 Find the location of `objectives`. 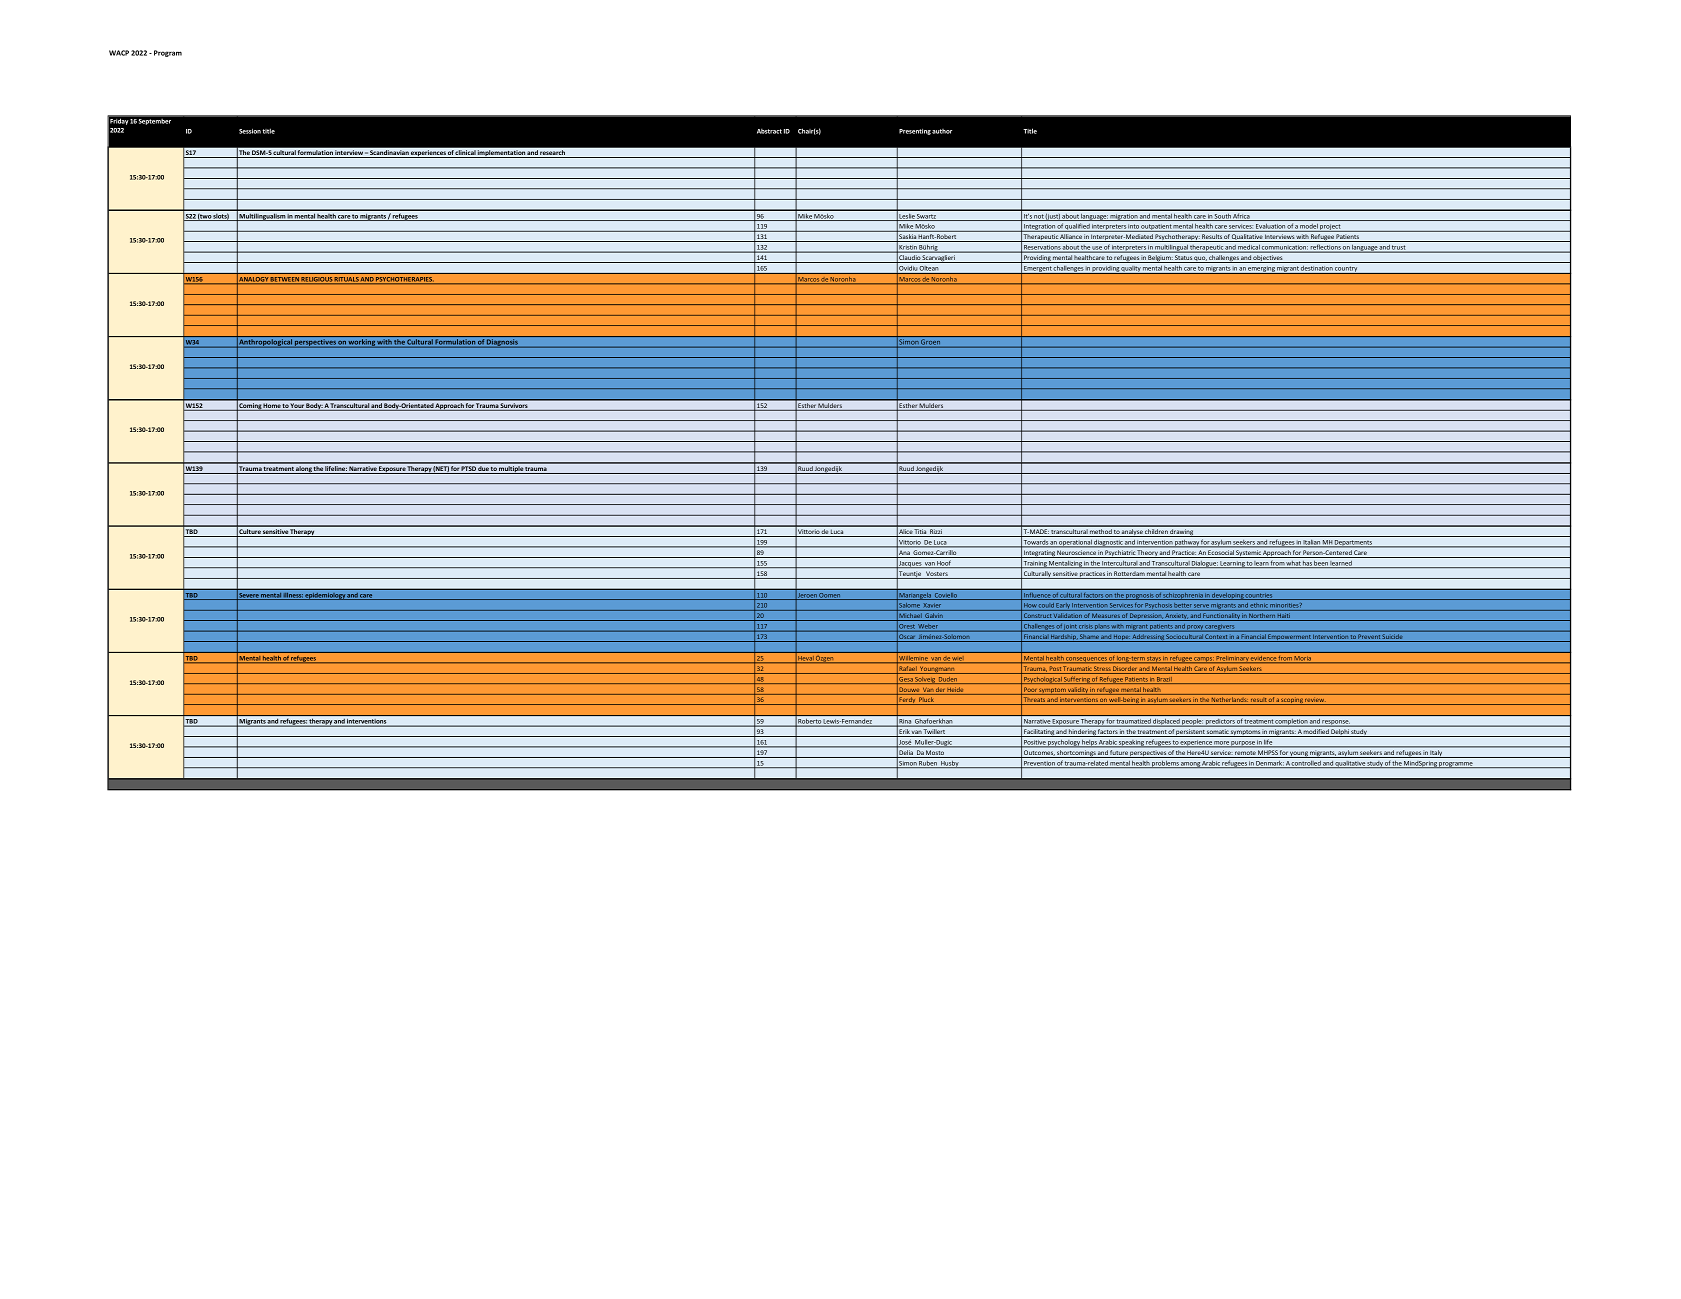

objectives is located at coordinates (1268, 259).
